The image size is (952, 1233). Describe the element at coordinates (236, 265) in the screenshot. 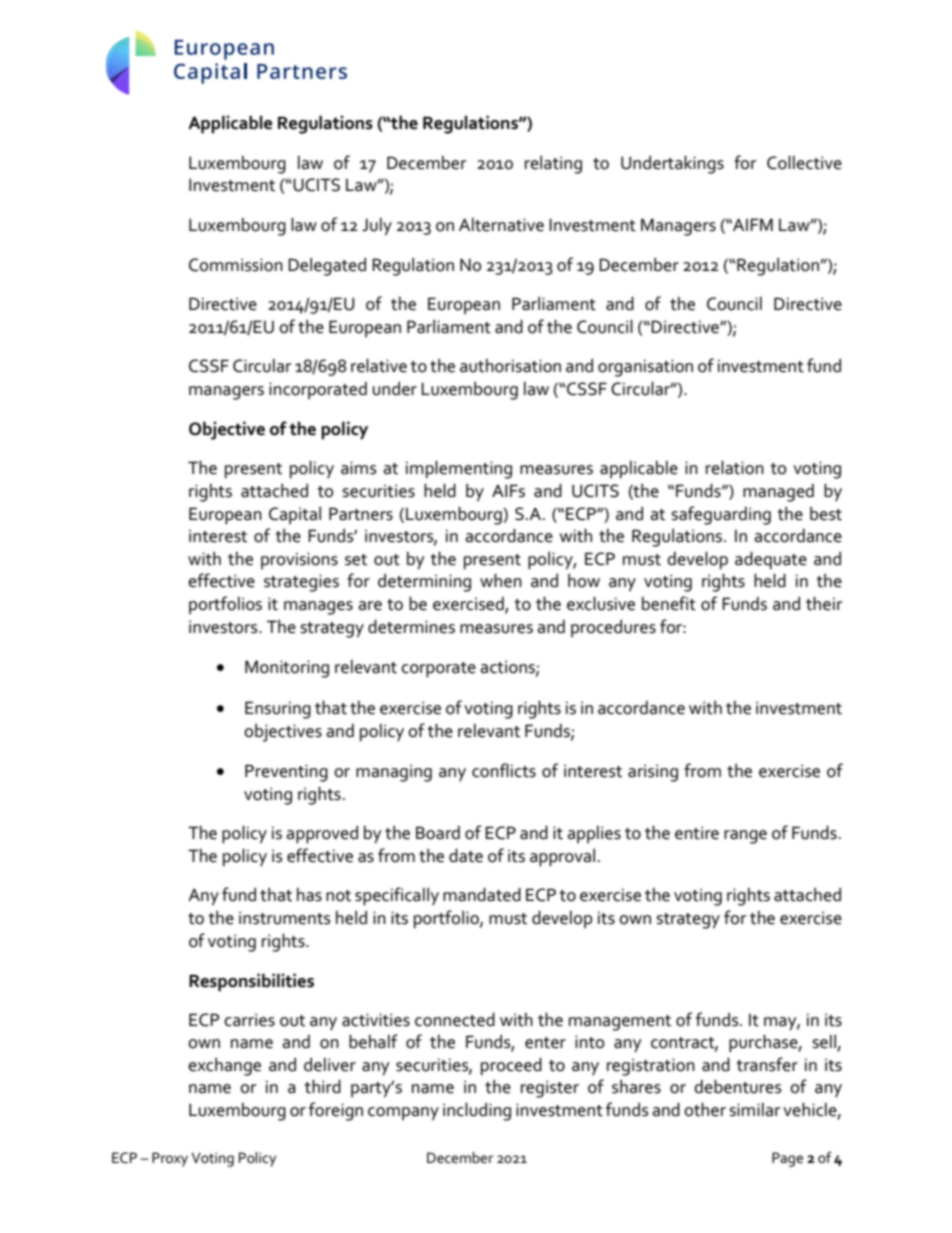

I see `Commission` at that location.
